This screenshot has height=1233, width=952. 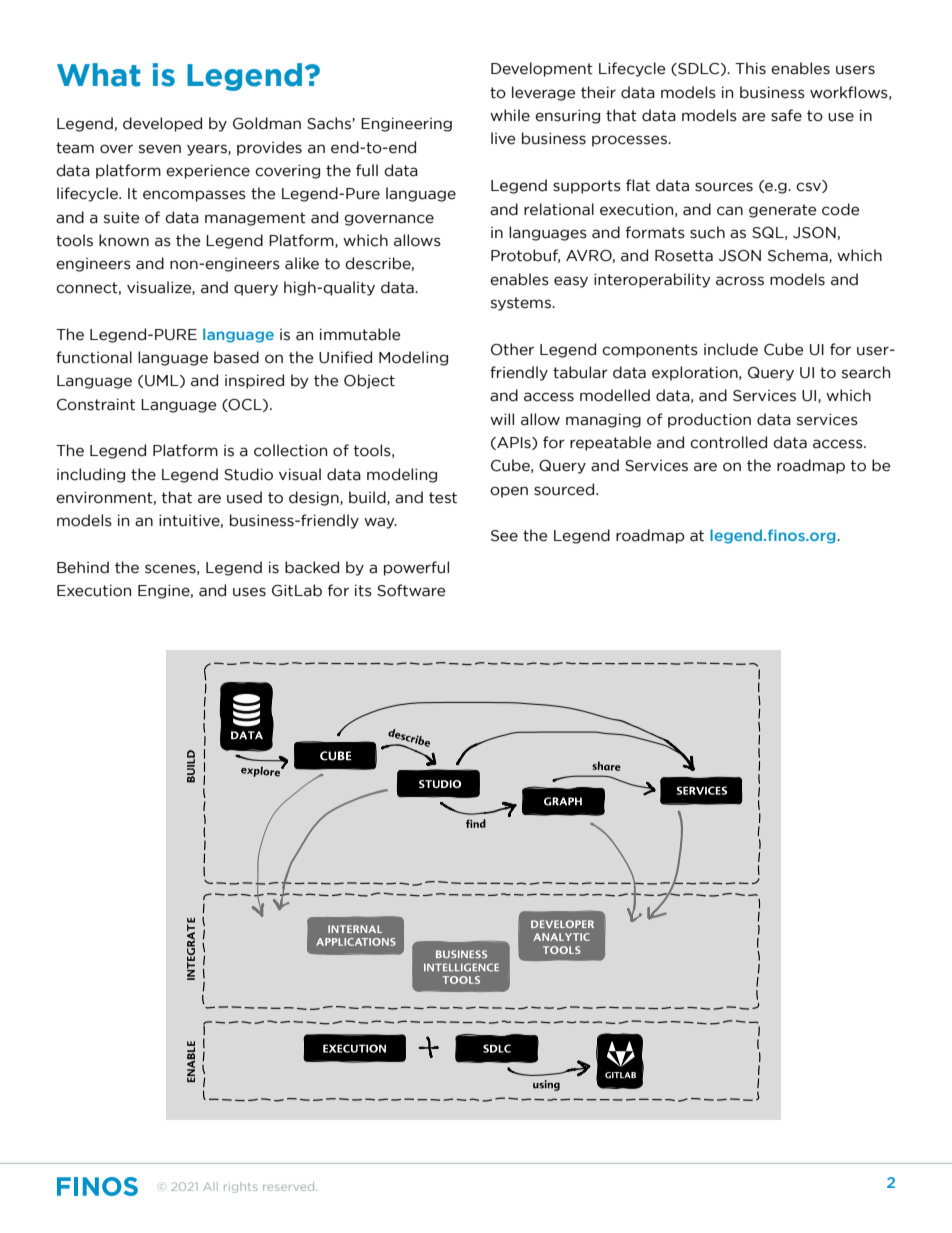 What do you see at coordinates (510, 115) in the screenshot?
I see `while` at bounding box center [510, 115].
